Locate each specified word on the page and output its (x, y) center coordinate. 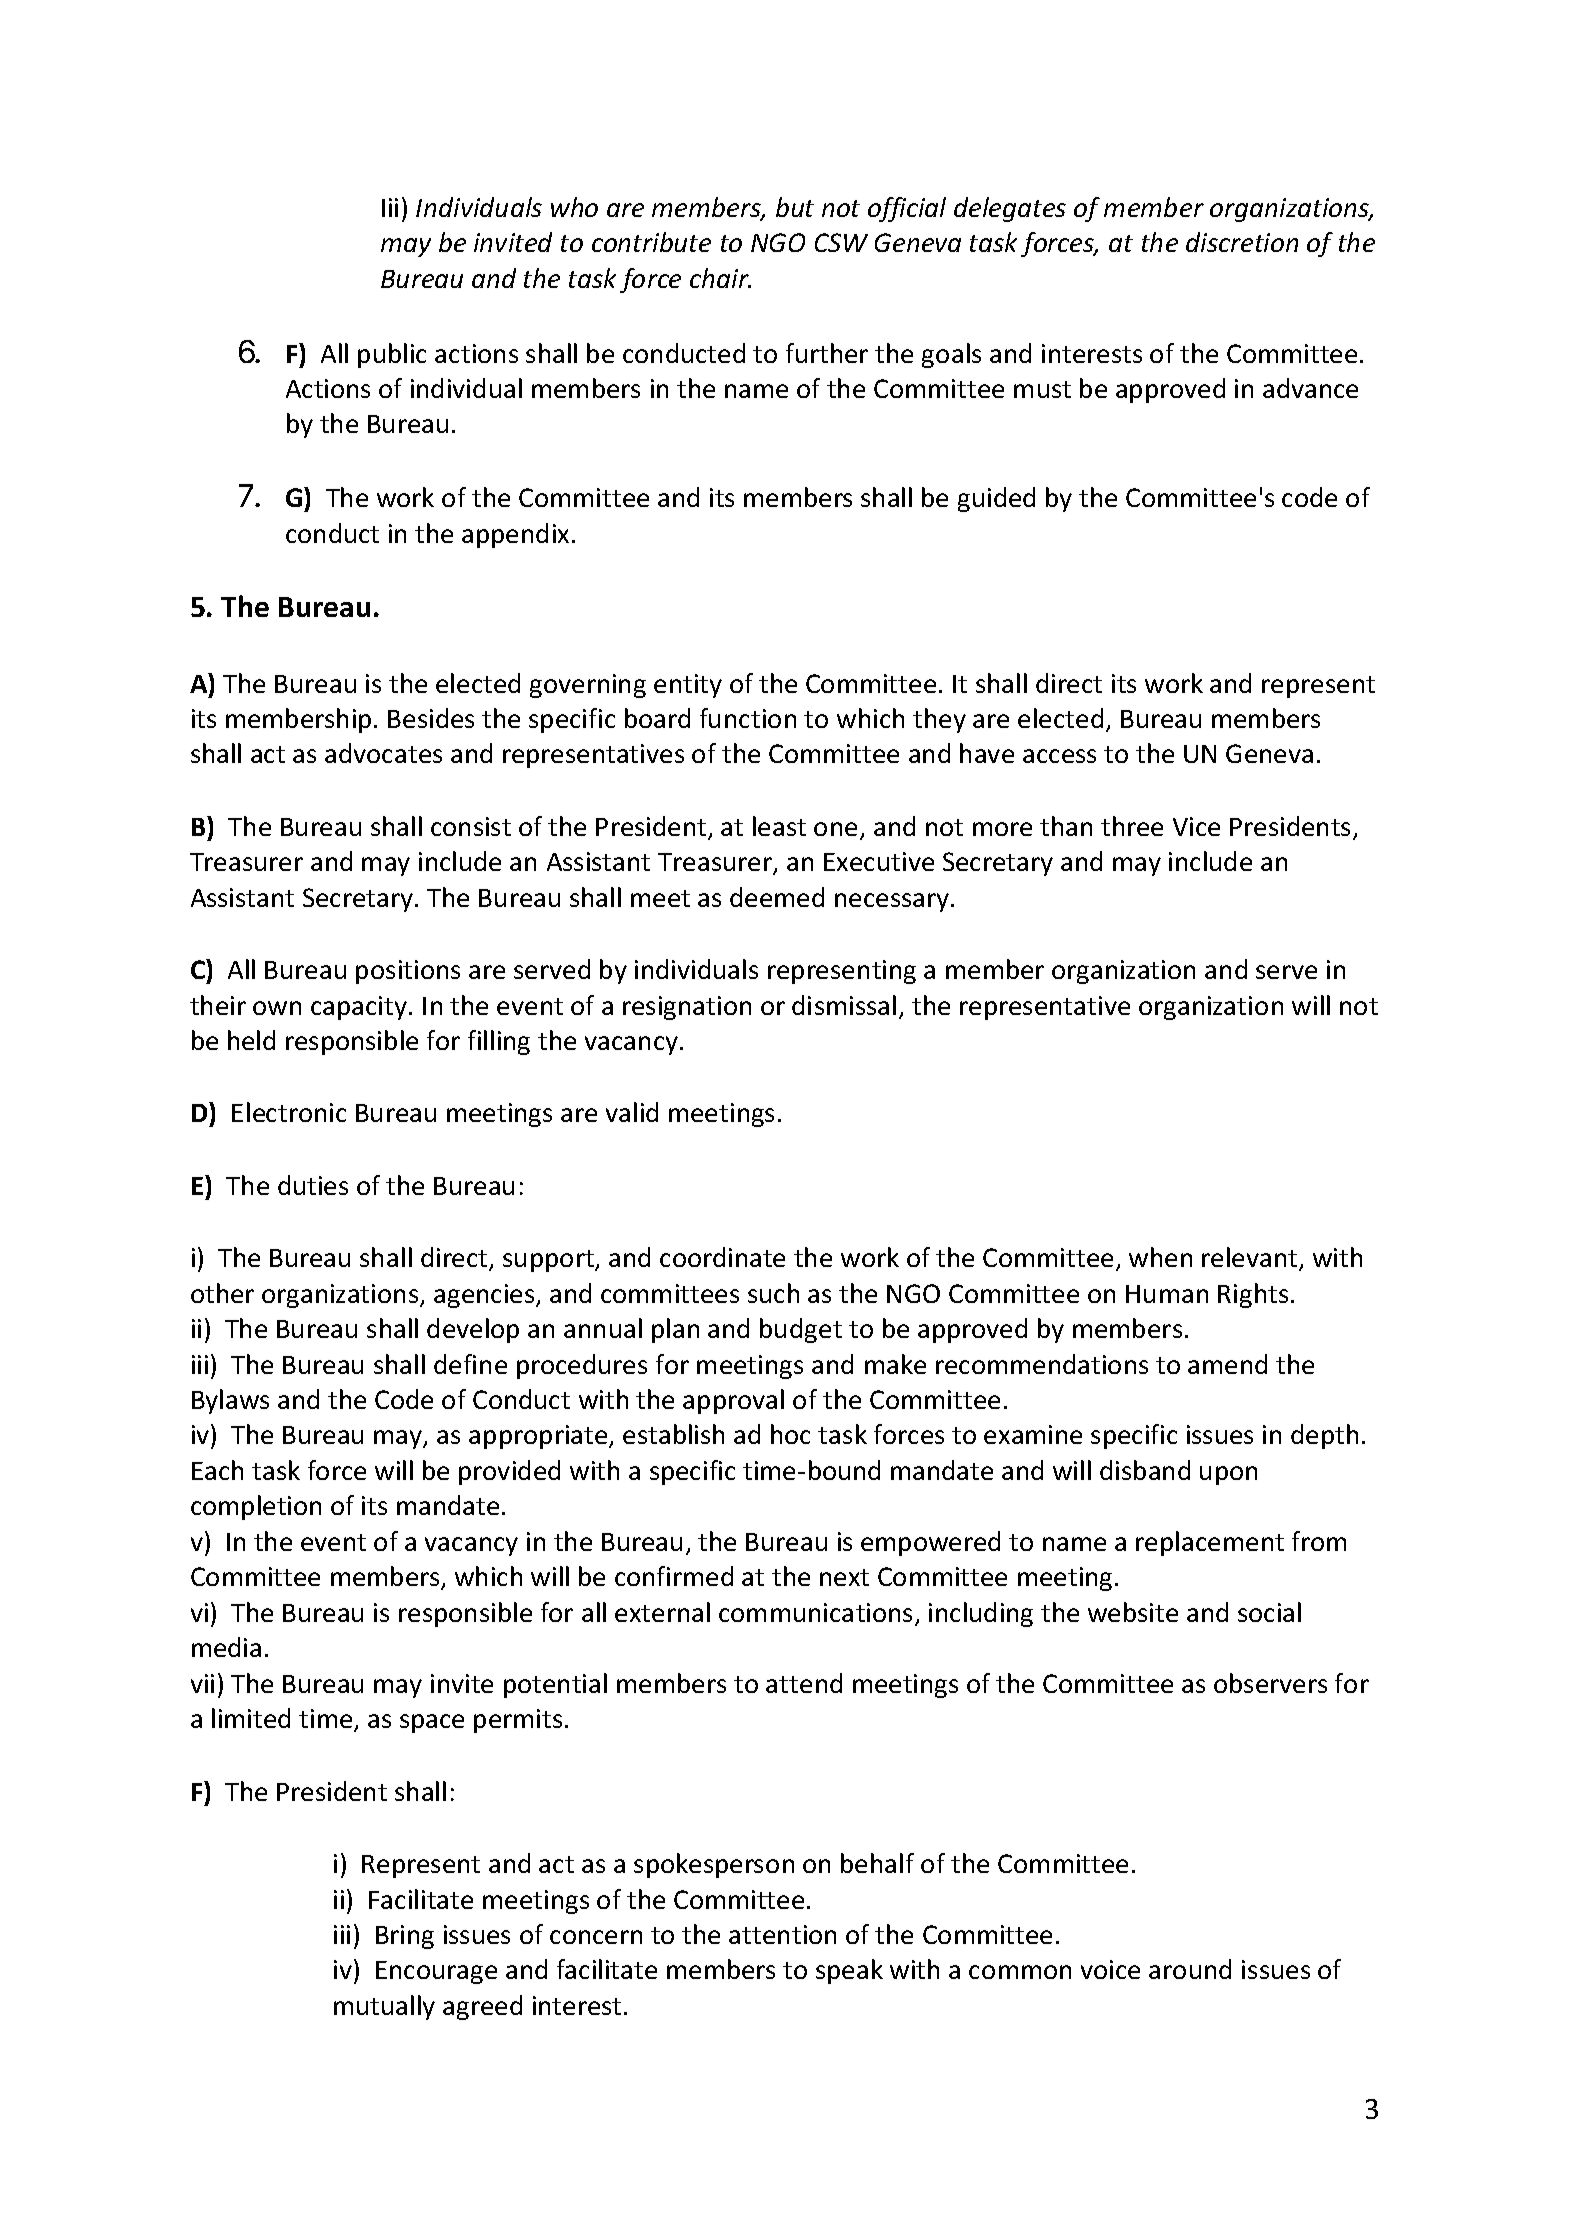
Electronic (289, 1112)
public (392, 355)
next (844, 1577)
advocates (383, 753)
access (1059, 756)
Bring (405, 1937)
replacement (1210, 1543)
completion (256, 1507)
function (748, 718)
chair (720, 278)
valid (632, 1112)
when (1160, 1257)
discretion (1242, 242)
